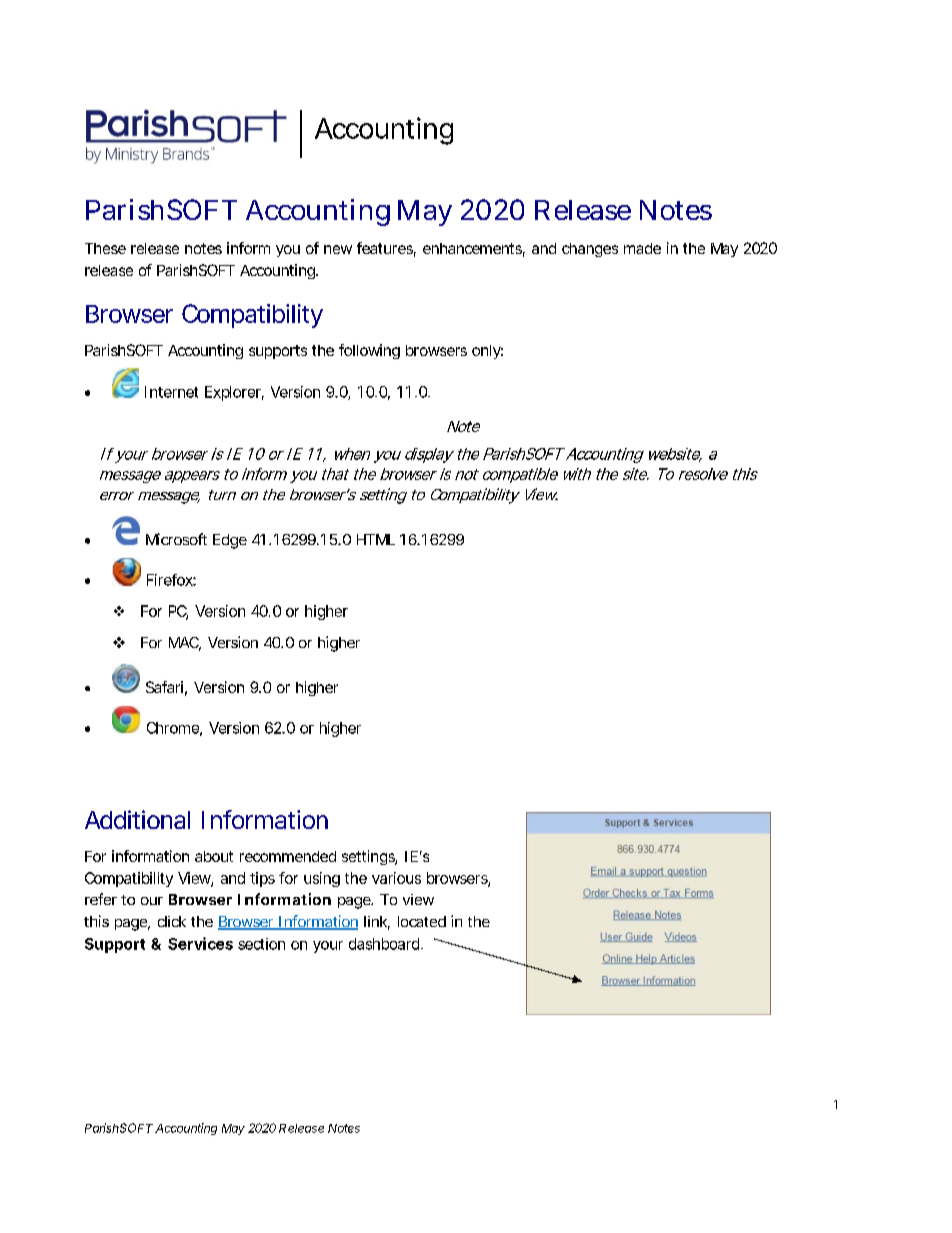 The image size is (952, 1233). I want to click on Internet, so click(171, 392).
